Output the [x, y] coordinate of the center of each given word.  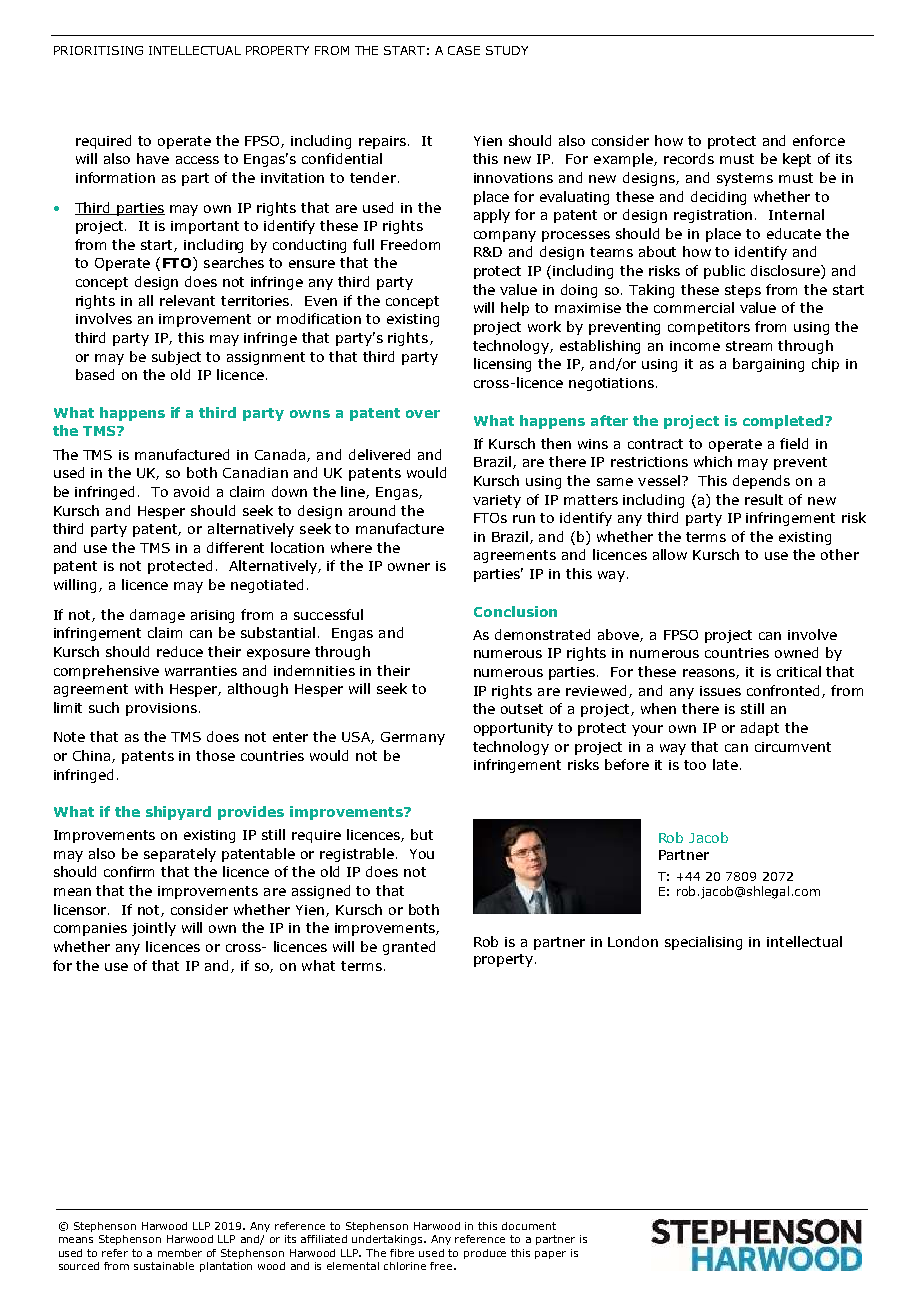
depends [761, 482]
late [725, 764]
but [422, 834]
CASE [464, 50]
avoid [191, 491]
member [180, 1253]
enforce [819, 140]
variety [497, 501]
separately [180, 855]
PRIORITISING [98, 50]
